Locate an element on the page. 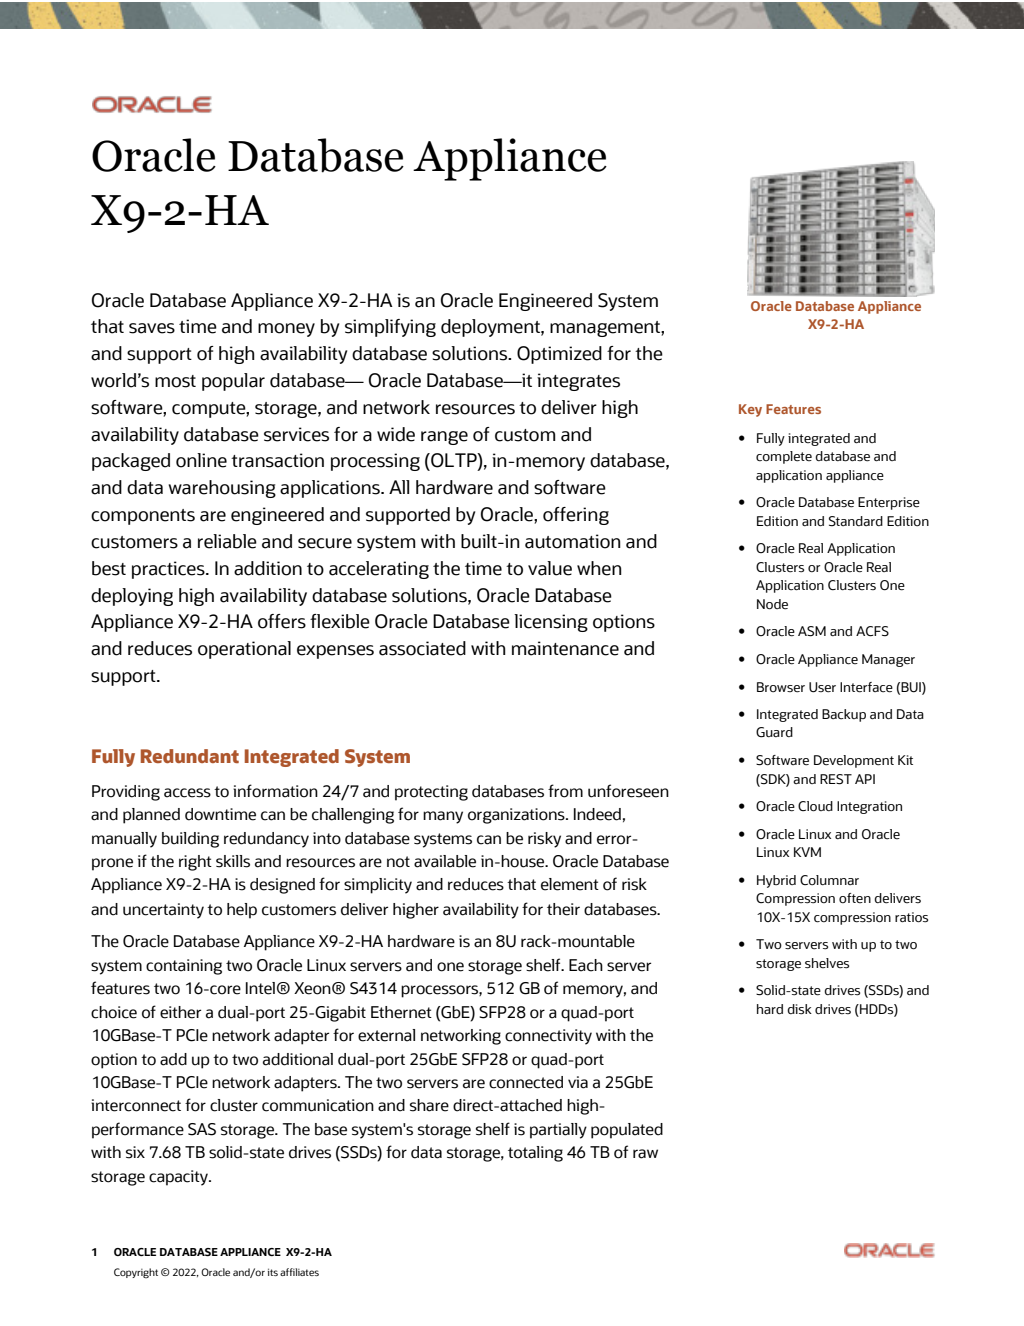  maintenance is located at coordinates (565, 648).
